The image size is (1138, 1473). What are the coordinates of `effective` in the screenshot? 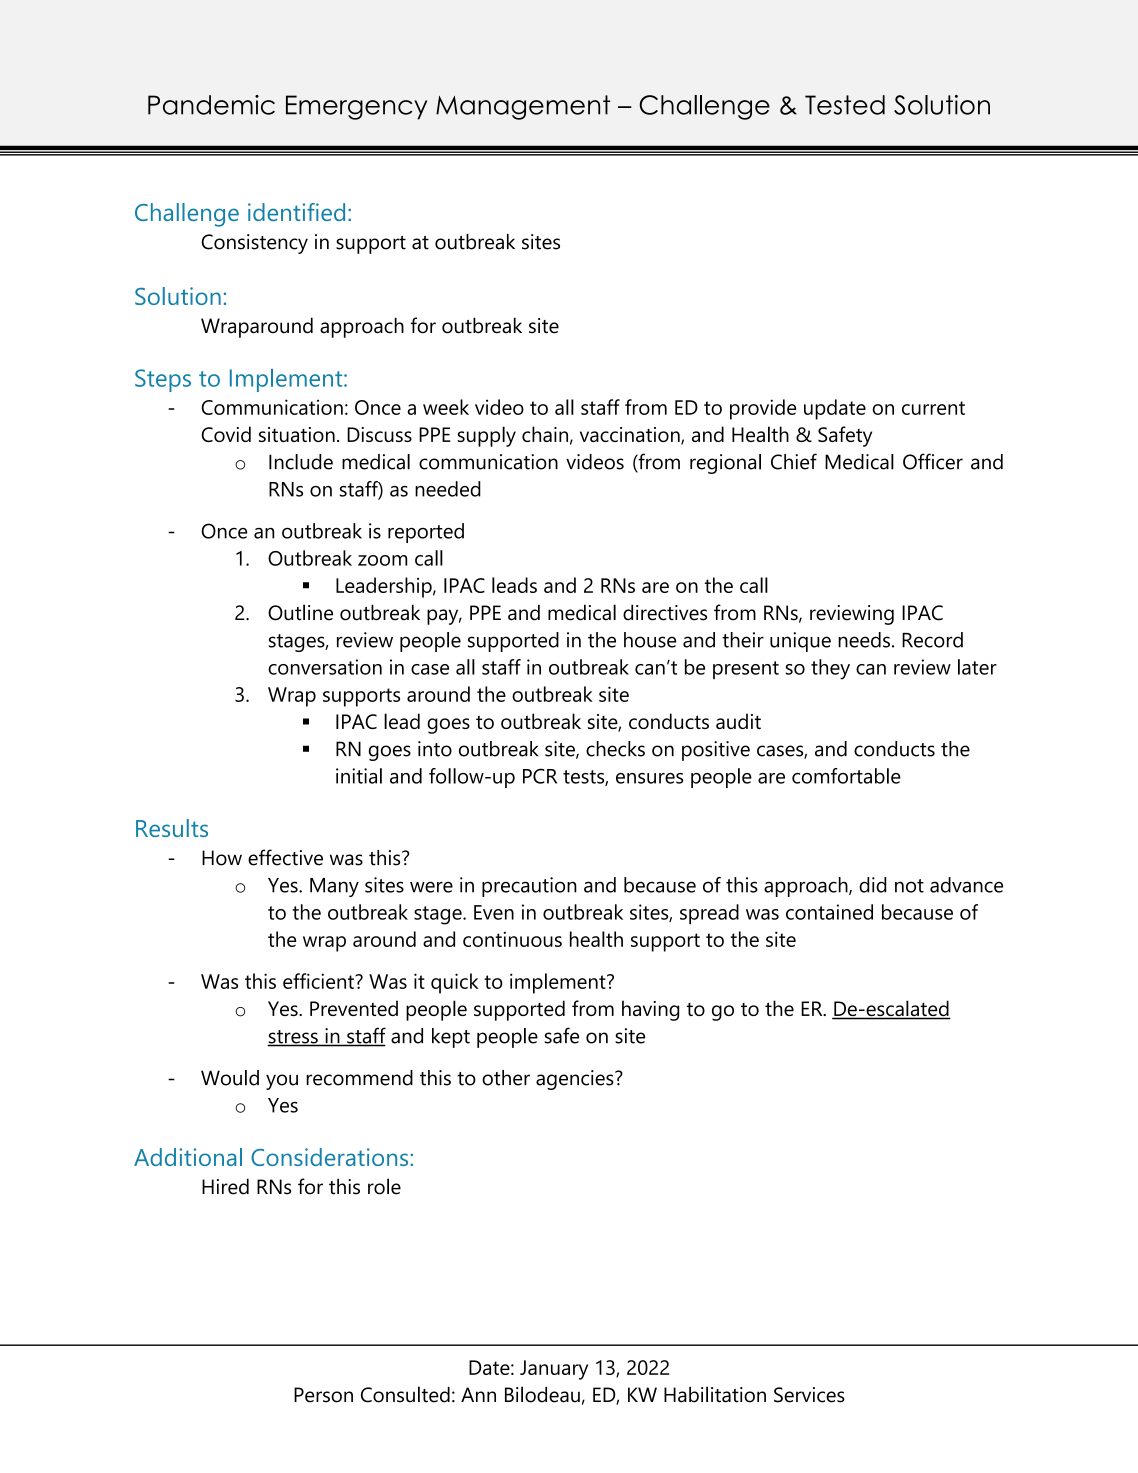 It's located at (285, 857).
